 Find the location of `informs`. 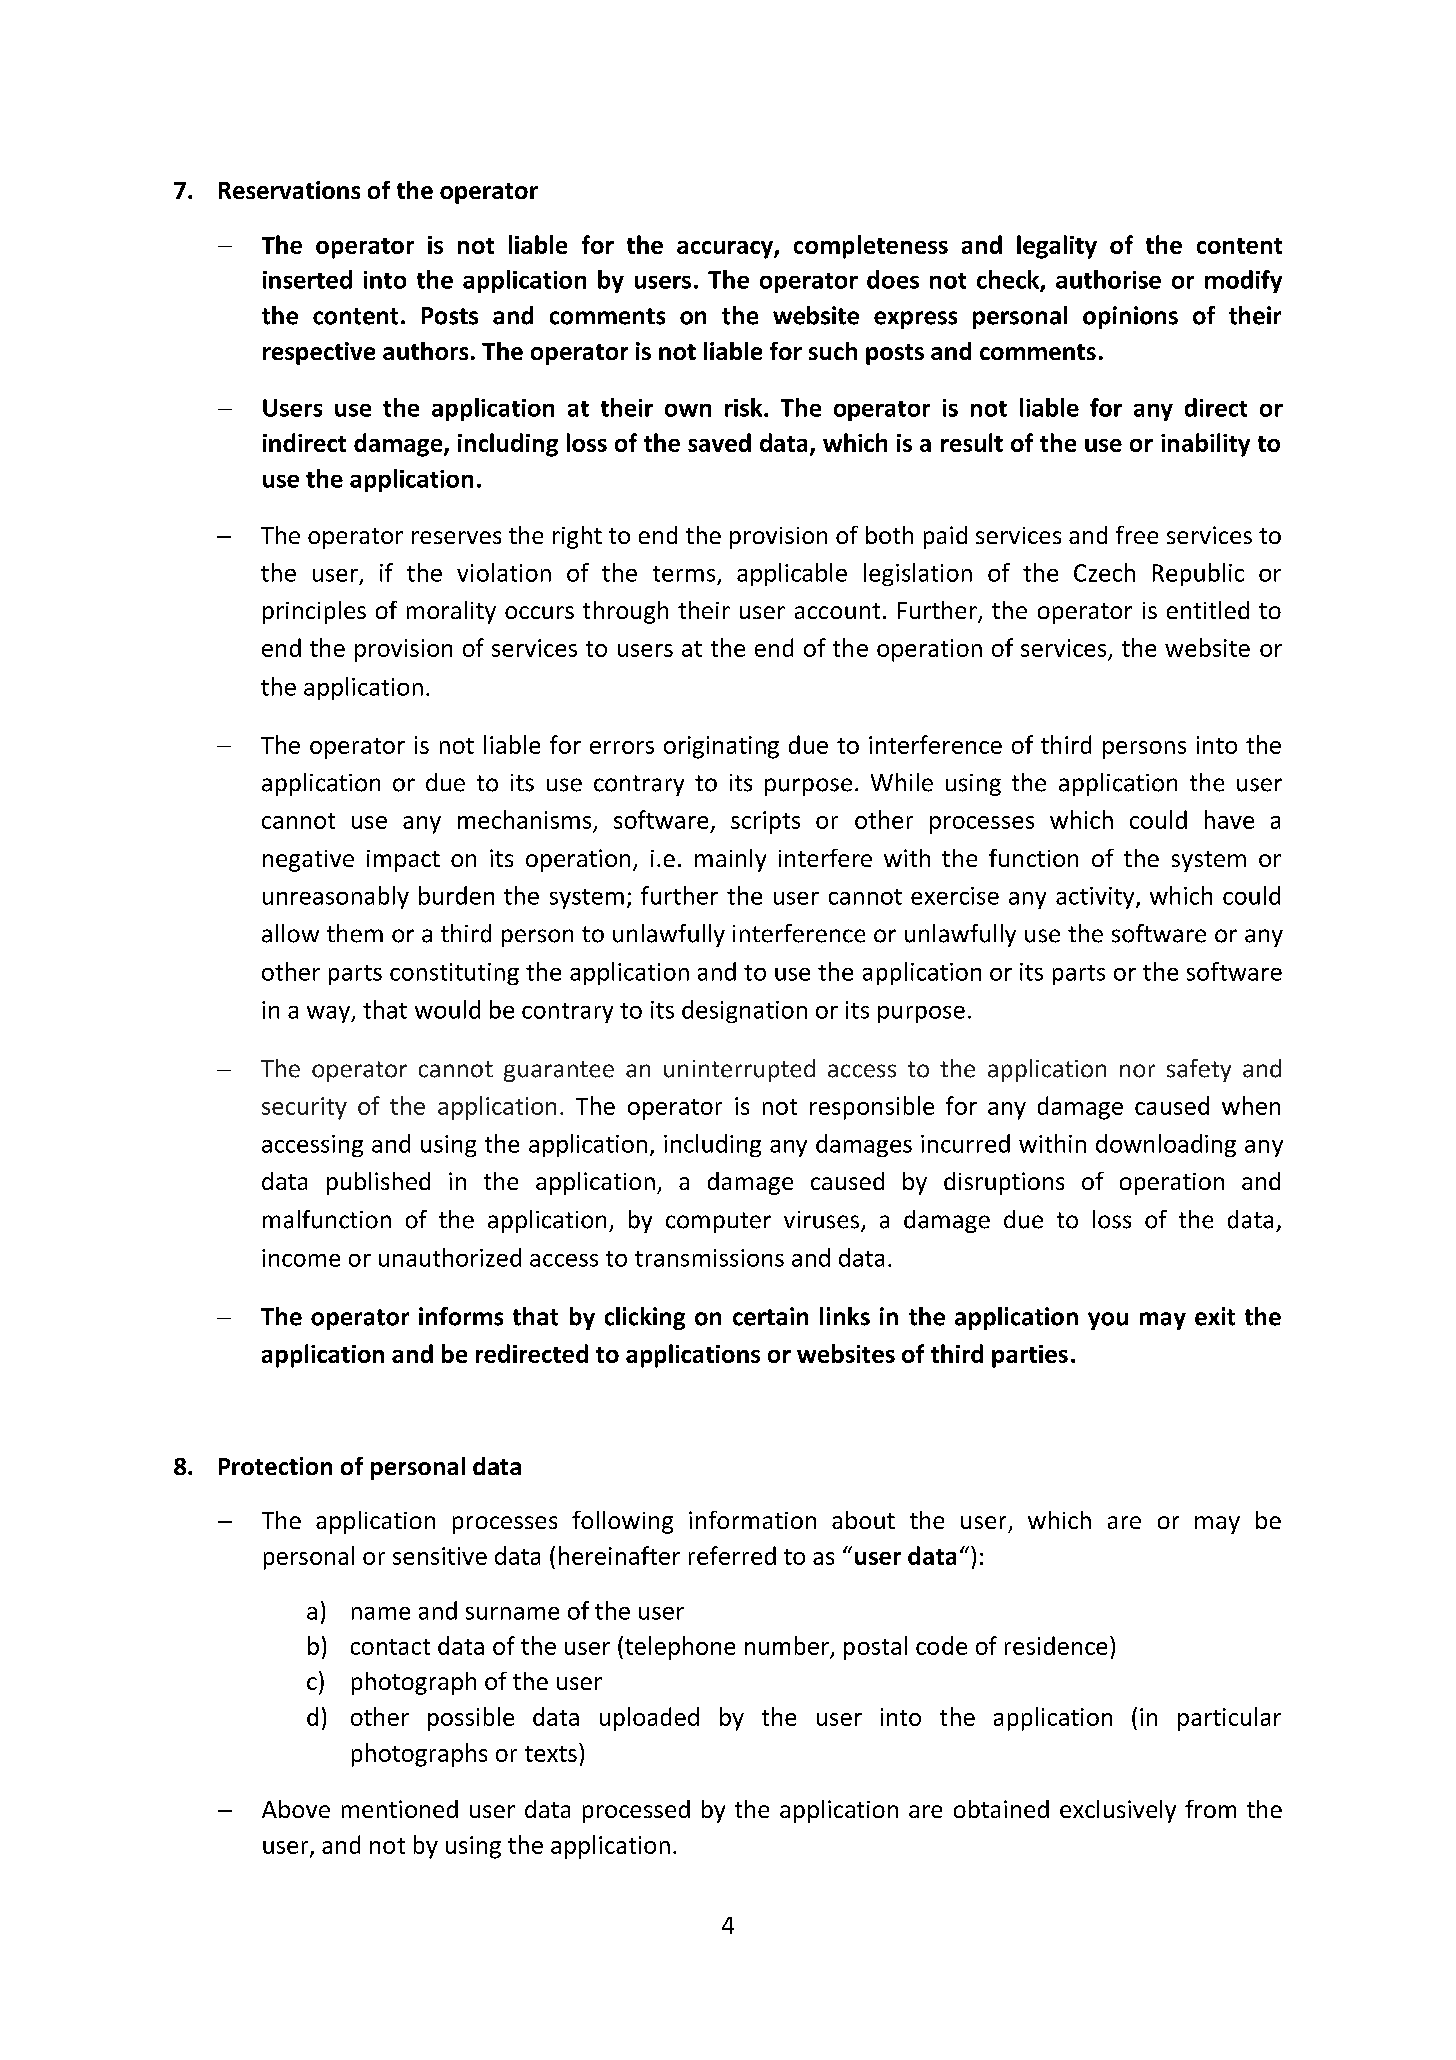

informs is located at coordinates (461, 1316).
